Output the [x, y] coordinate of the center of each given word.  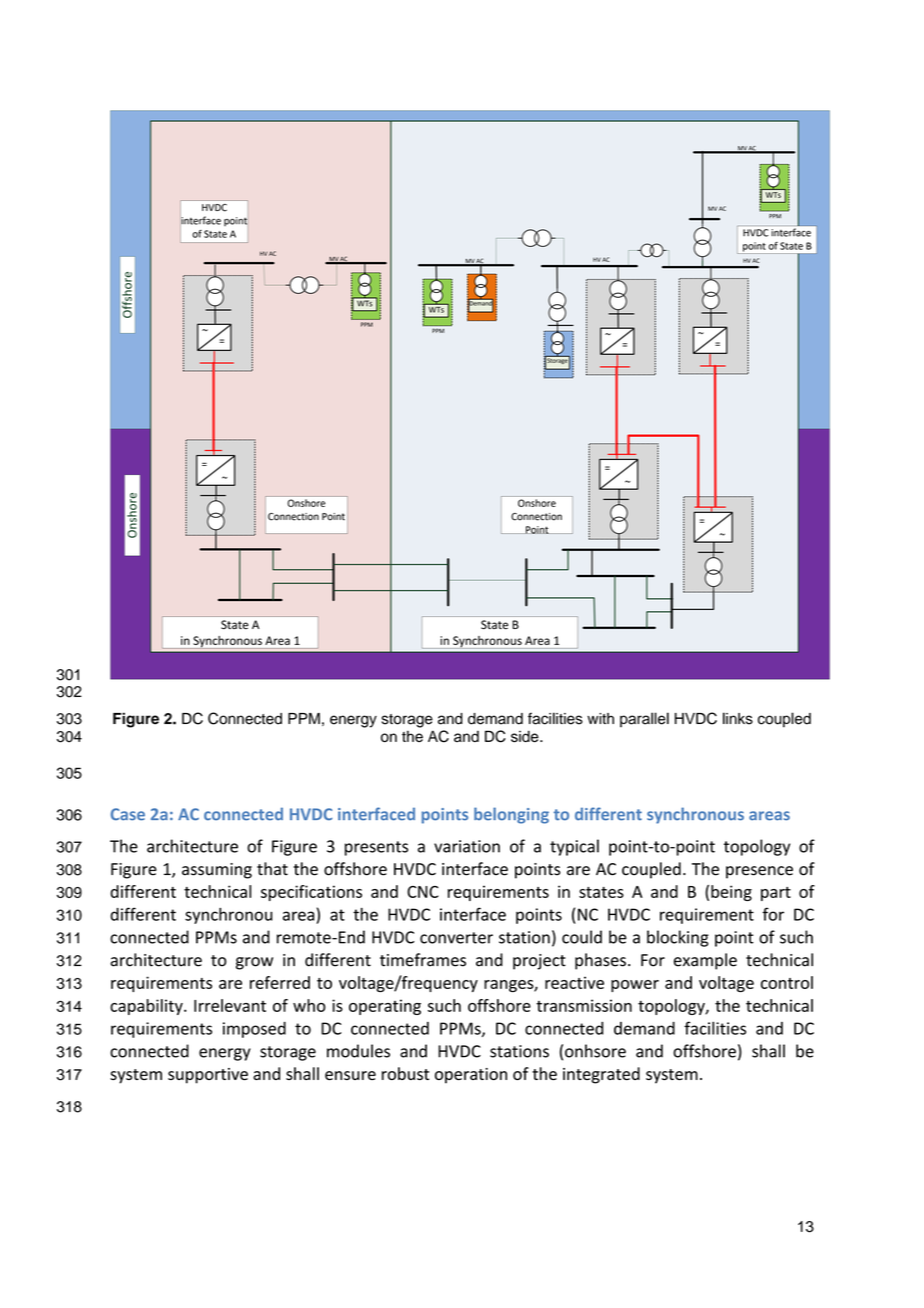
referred [280, 982]
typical [574, 847]
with [600, 718]
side [526, 736]
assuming [217, 871]
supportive [208, 1076]
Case [128, 814]
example [705, 961]
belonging [511, 815]
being [731, 893]
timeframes [423, 960]
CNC [423, 892]
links [738, 718]
